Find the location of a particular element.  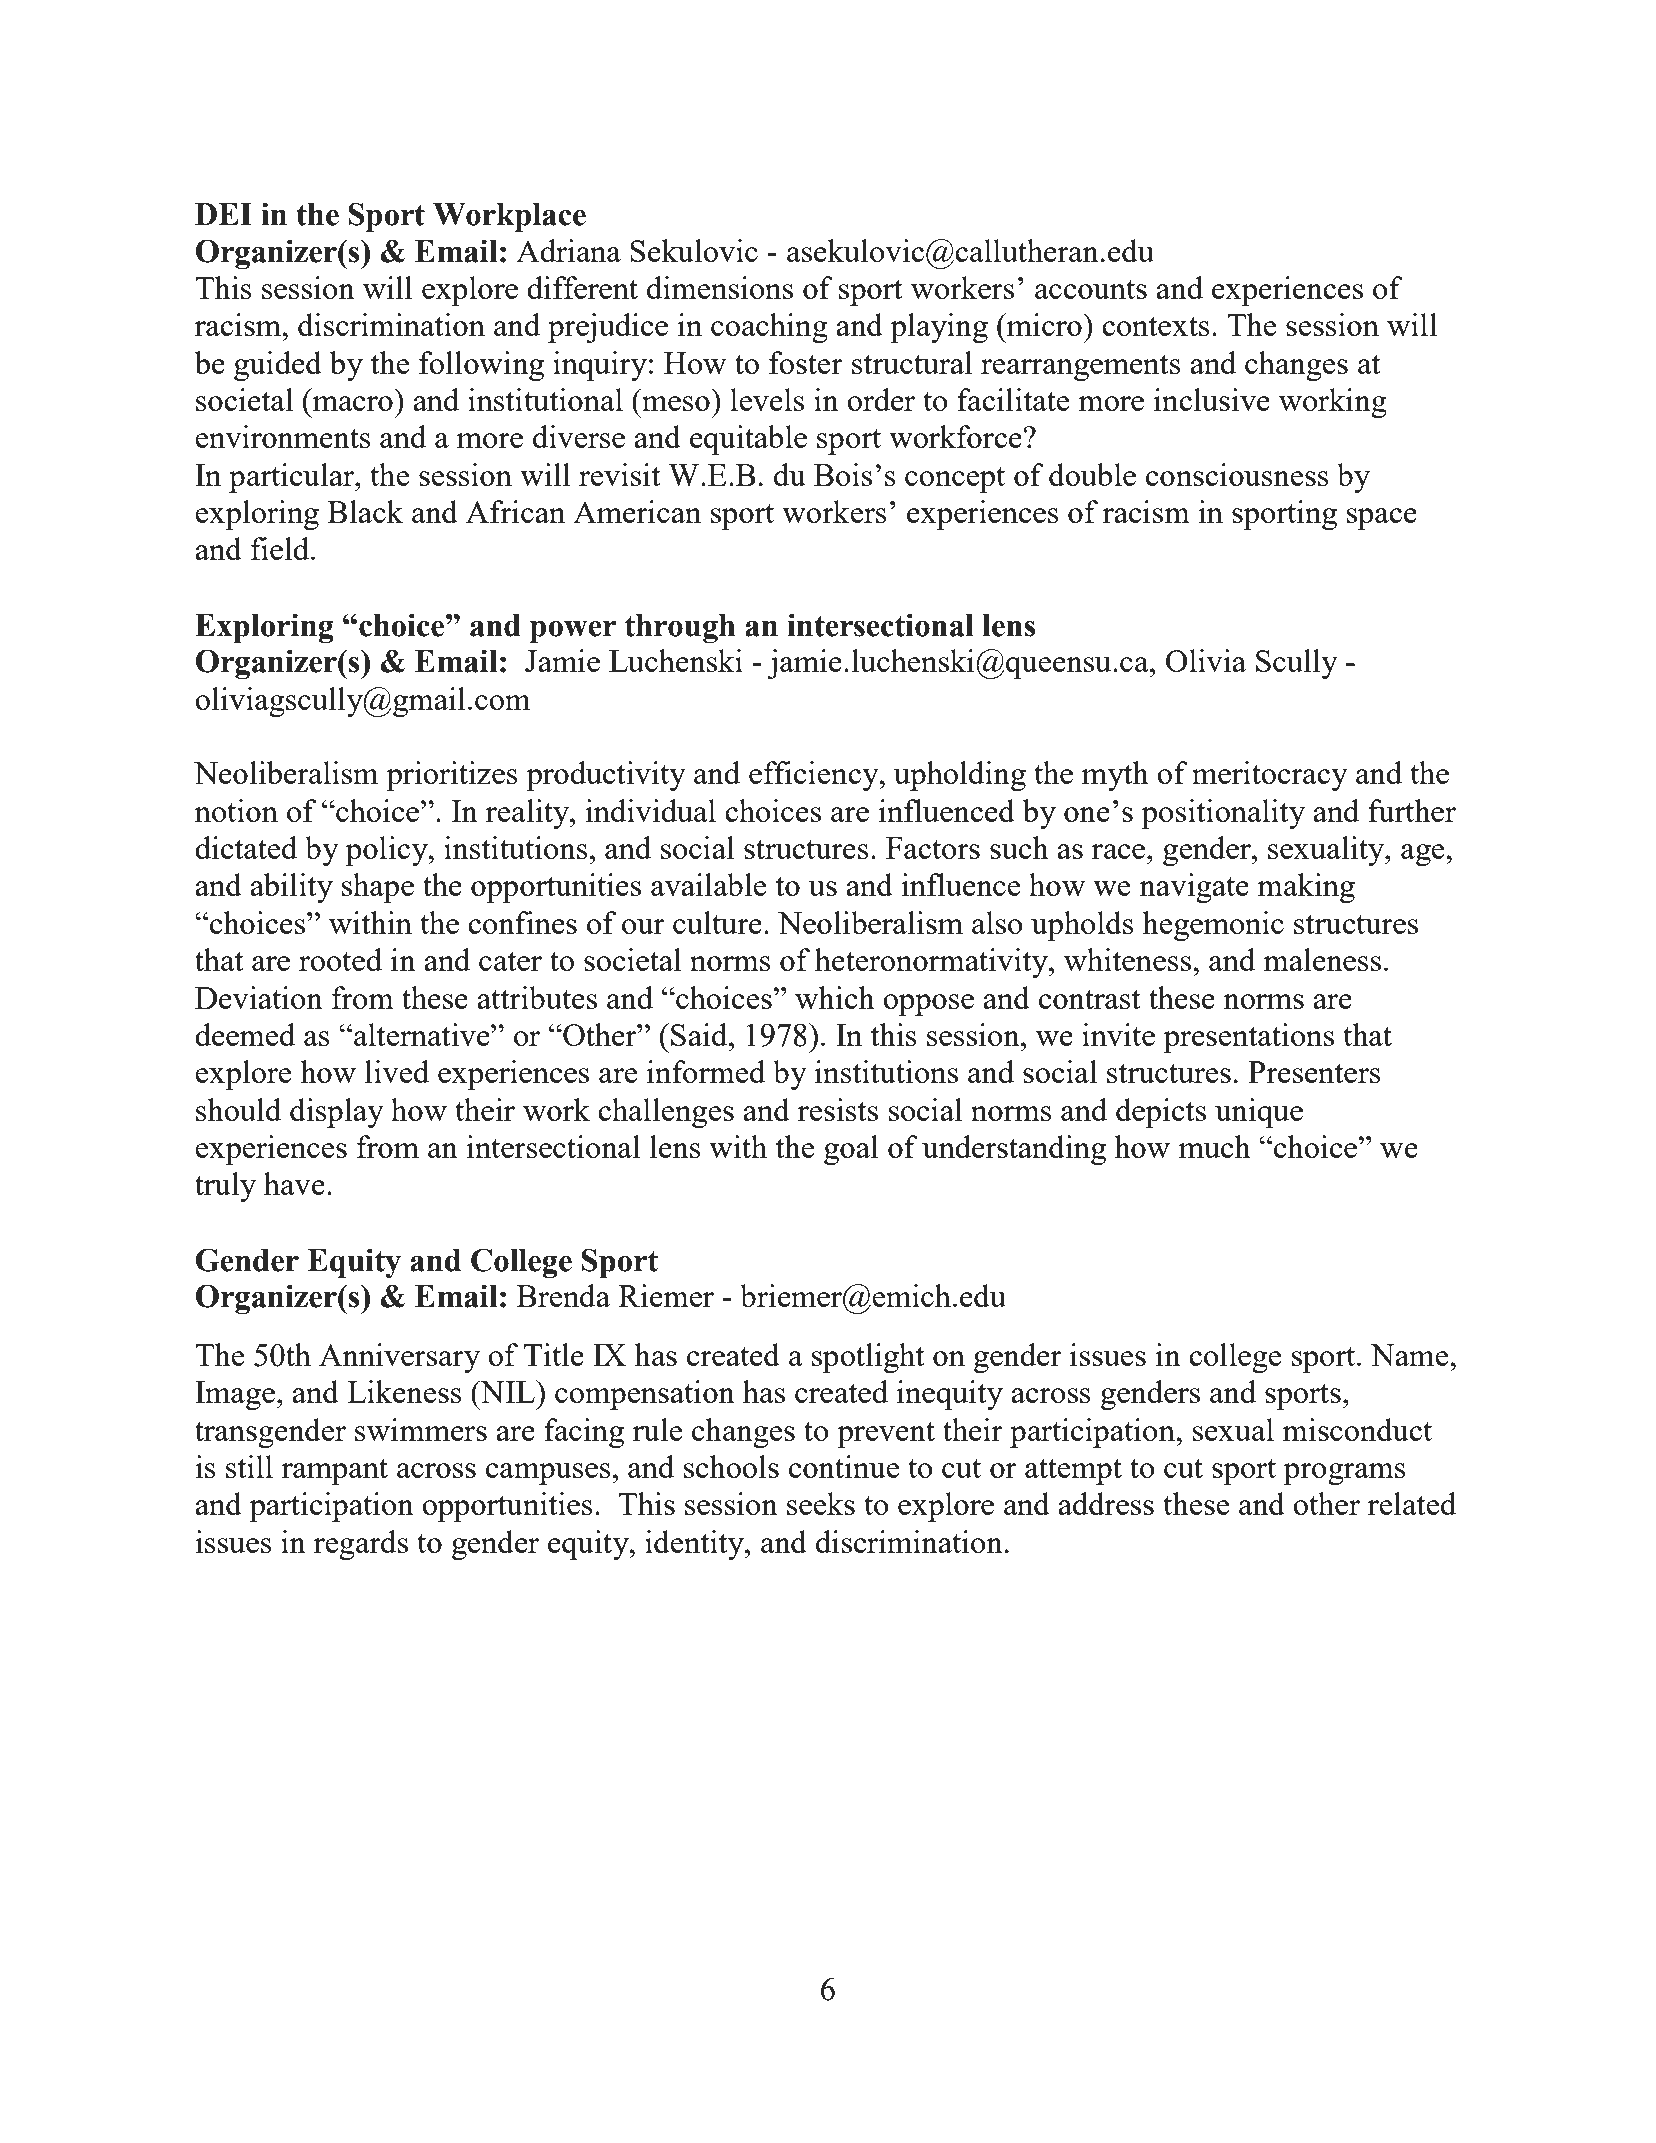

rampant is located at coordinates (335, 1472).
